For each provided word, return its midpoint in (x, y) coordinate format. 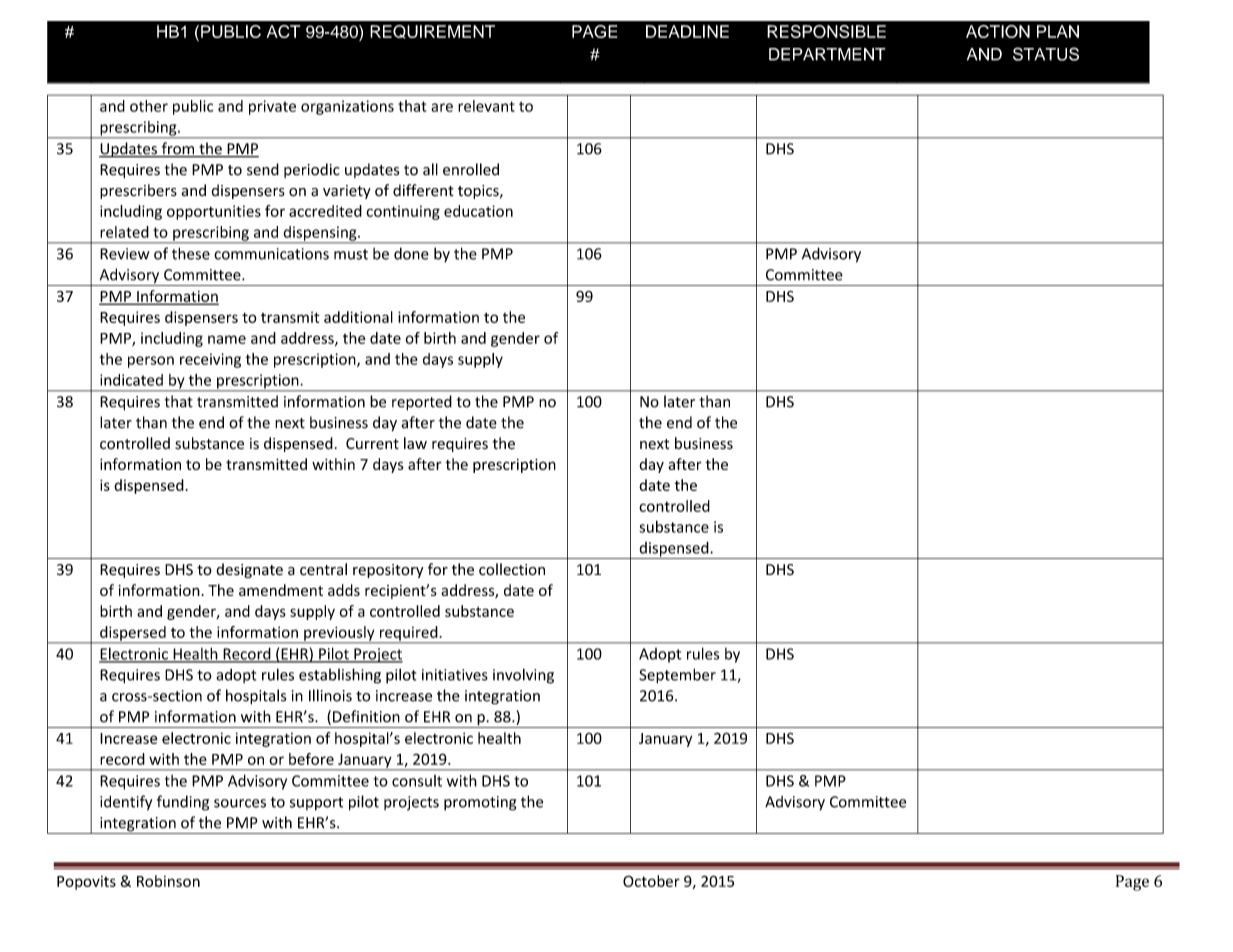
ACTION (998, 31)
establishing (340, 676)
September (677, 676)
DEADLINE (687, 31)
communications (271, 254)
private (272, 107)
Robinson (168, 881)
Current (372, 444)
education (478, 211)
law (415, 443)
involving (523, 676)
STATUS (1046, 54)
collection (512, 569)
